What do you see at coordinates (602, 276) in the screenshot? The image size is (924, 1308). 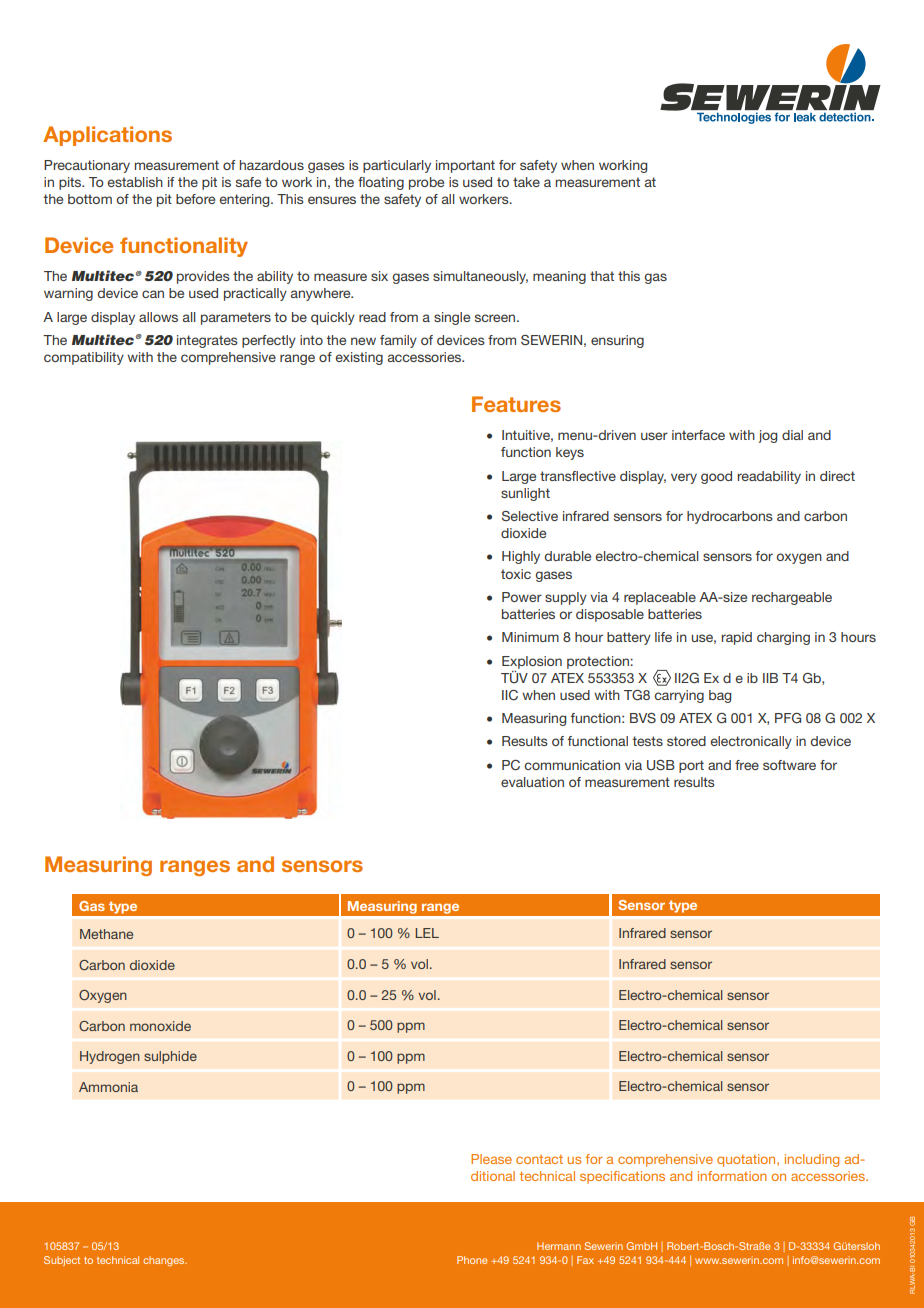 I see `that` at bounding box center [602, 276].
